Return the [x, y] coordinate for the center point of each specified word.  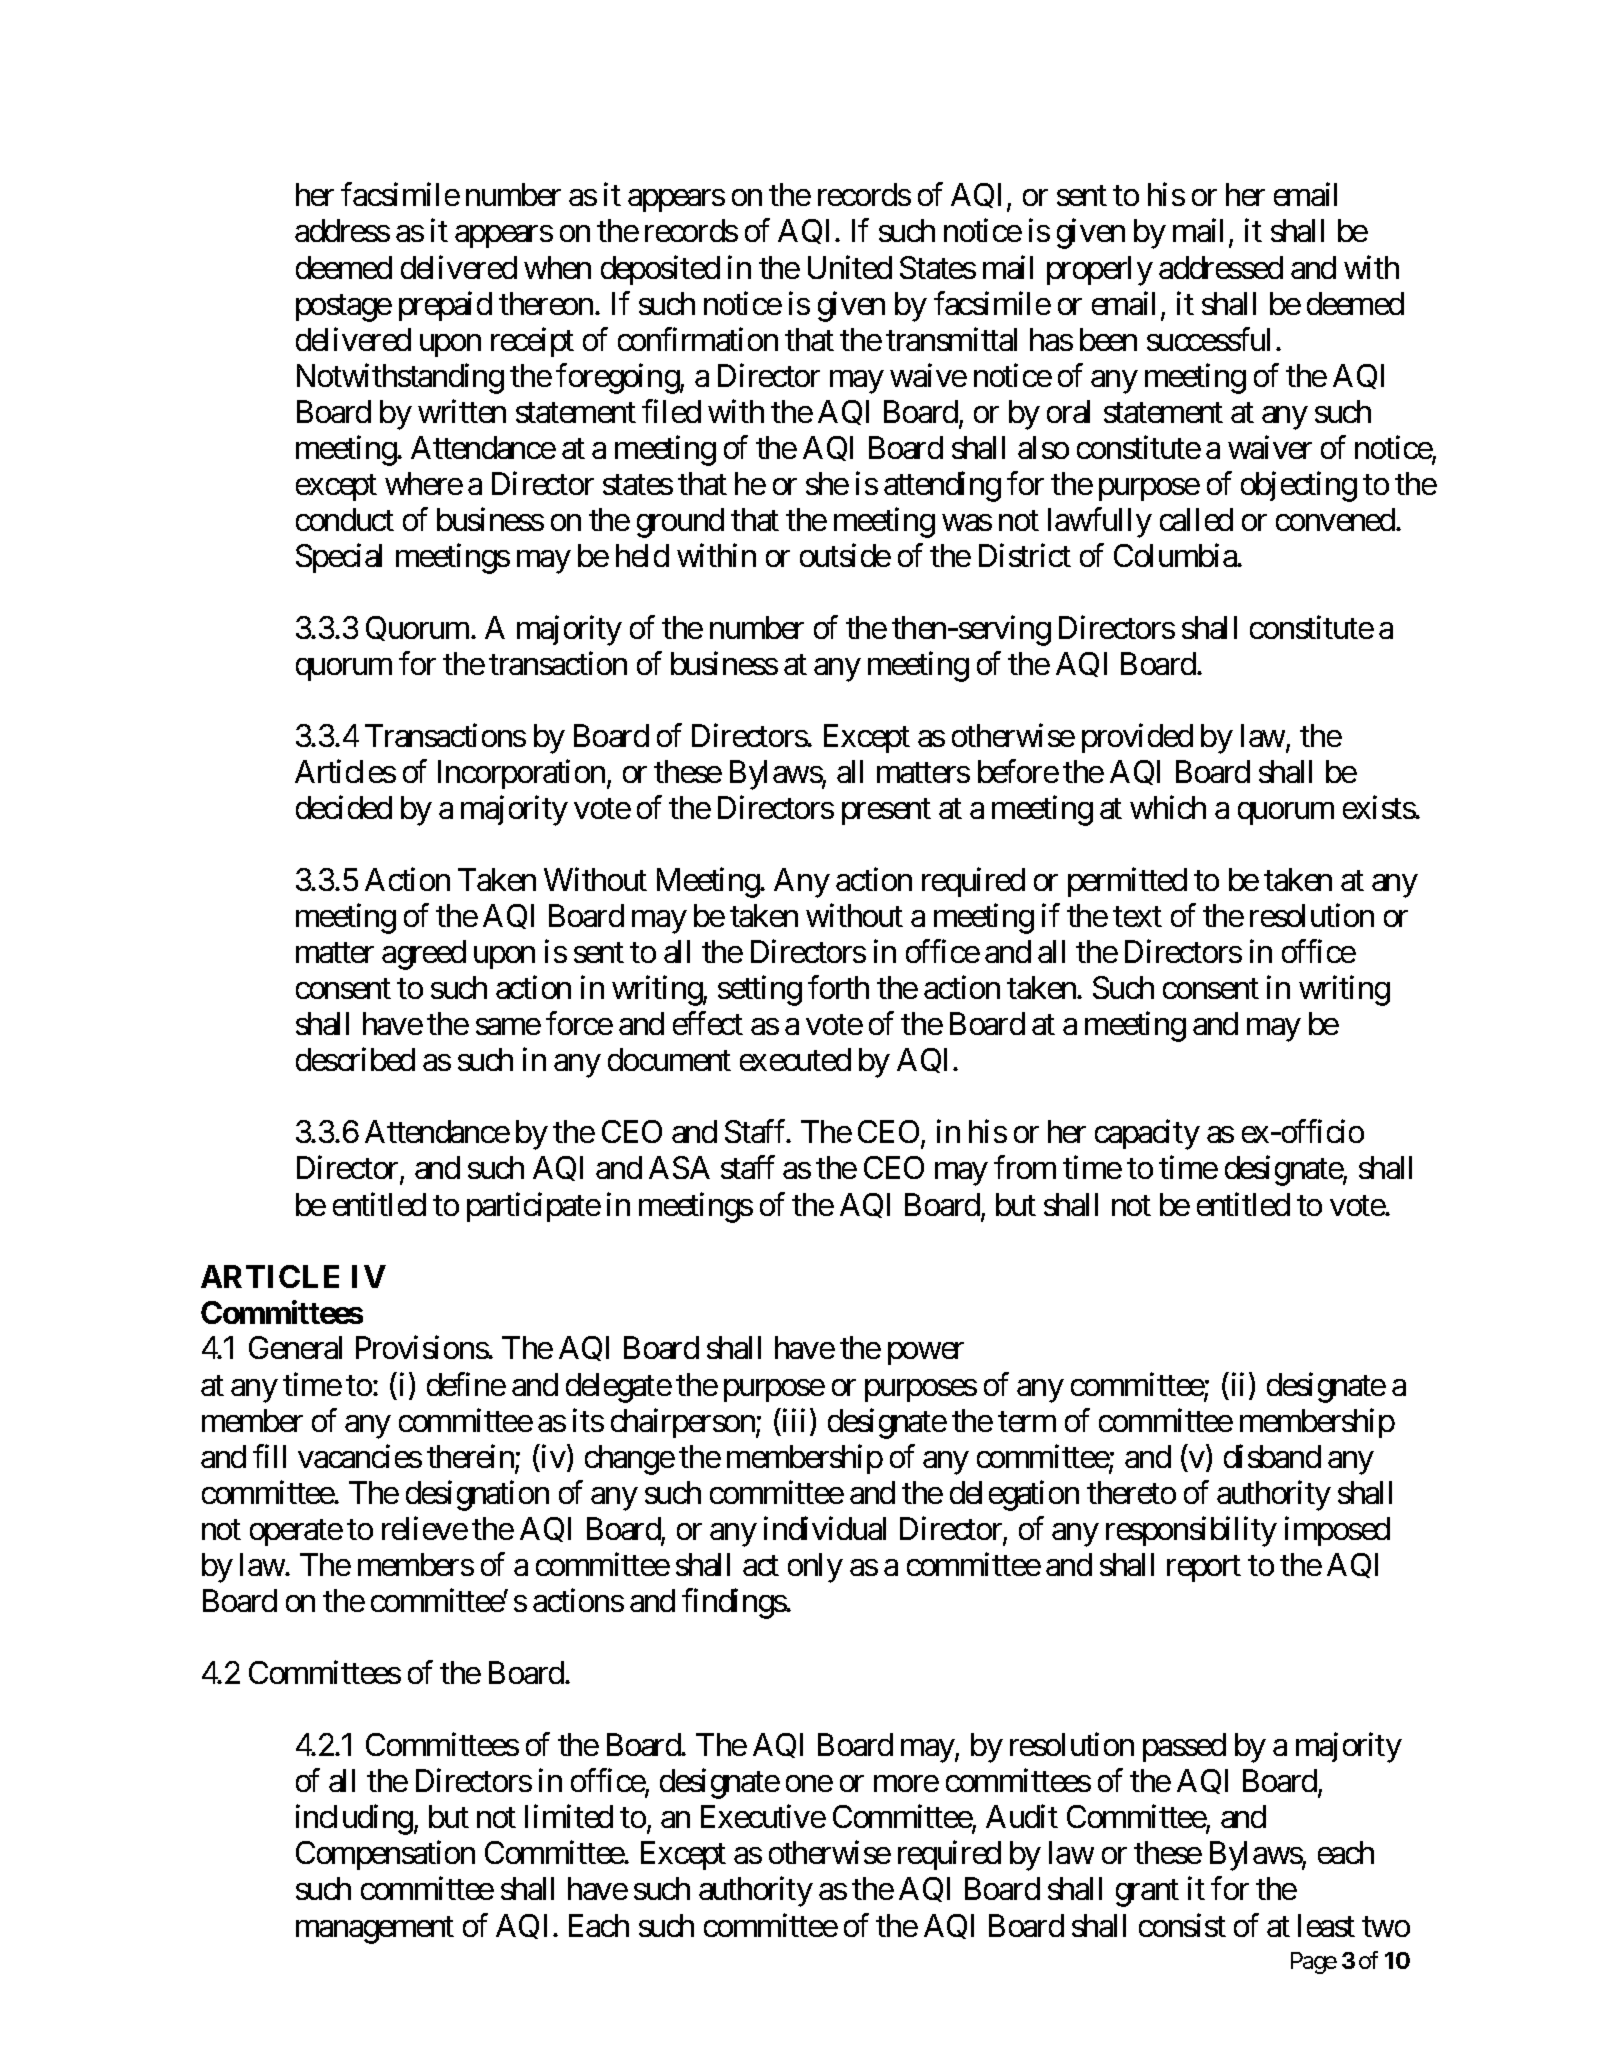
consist [1182, 1925]
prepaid [445, 306]
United [850, 267]
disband [1272, 1456]
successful [1208, 339]
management [375, 1930]
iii [792, 1420]
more [906, 1784]
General [295, 1347]
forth [838, 987]
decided [344, 807]
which [1168, 807]
